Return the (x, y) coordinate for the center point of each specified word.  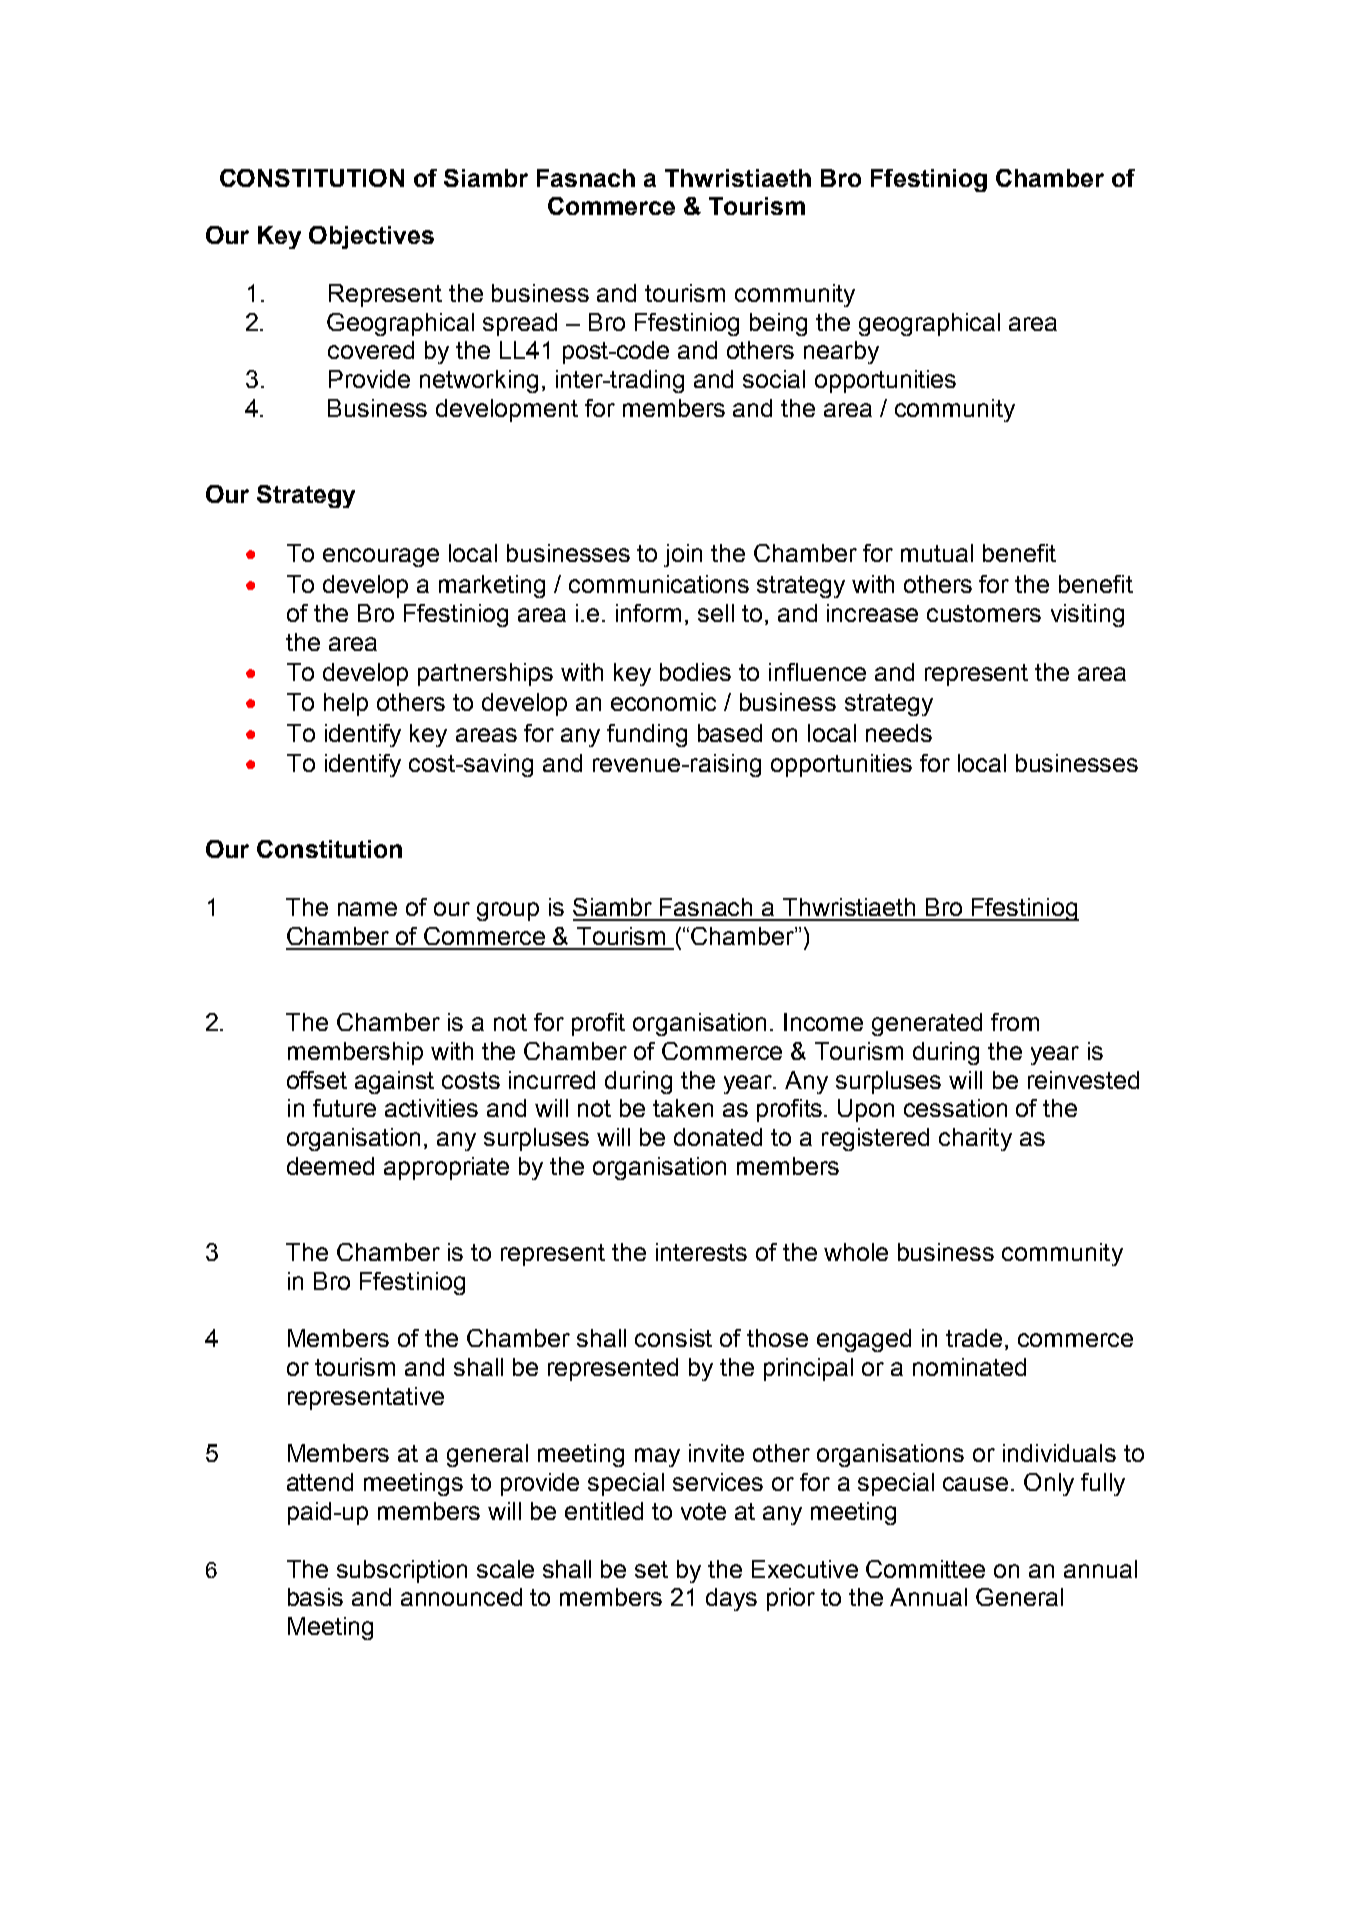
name (367, 909)
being (778, 324)
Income (823, 1022)
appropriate (446, 1168)
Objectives (371, 237)
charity (975, 1139)
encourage (381, 557)
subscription (402, 1571)
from (1015, 1022)
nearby (841, 352)
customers (984, 613)
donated (718, 1137)
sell (716, 613)
